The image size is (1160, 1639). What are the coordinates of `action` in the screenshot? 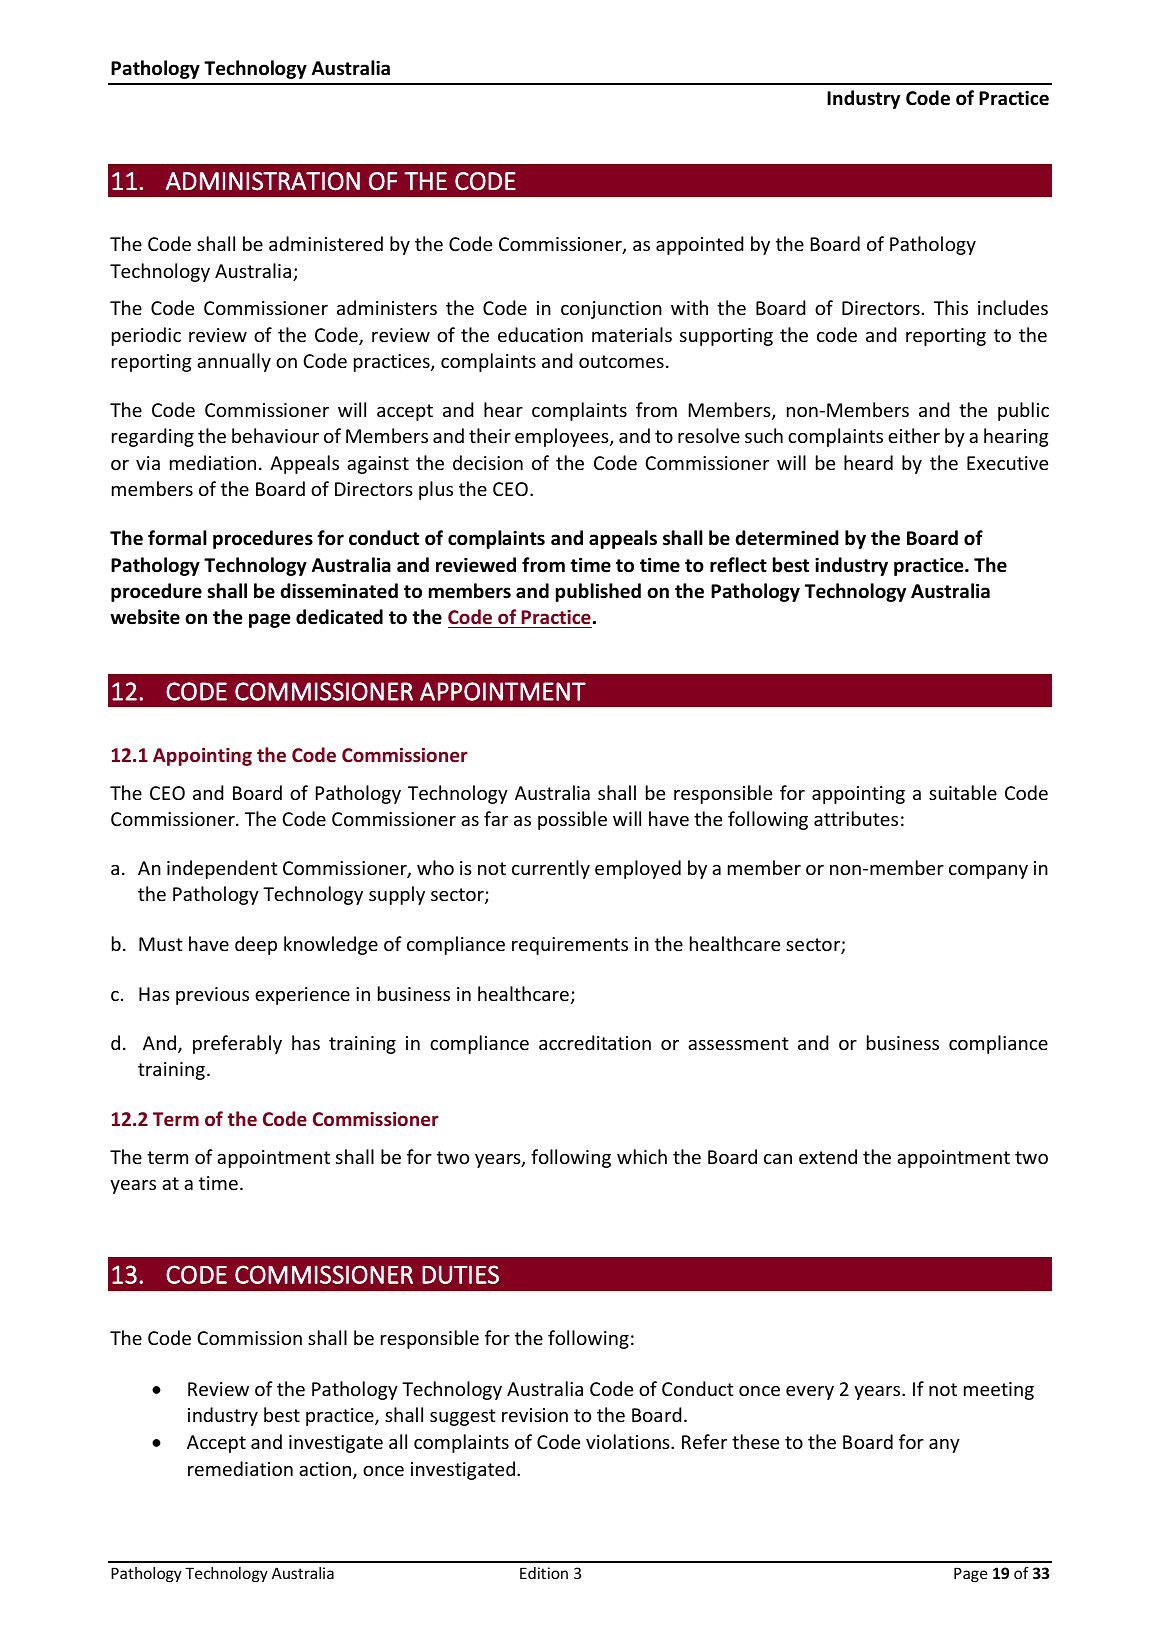 It's located at (326, 1470).
